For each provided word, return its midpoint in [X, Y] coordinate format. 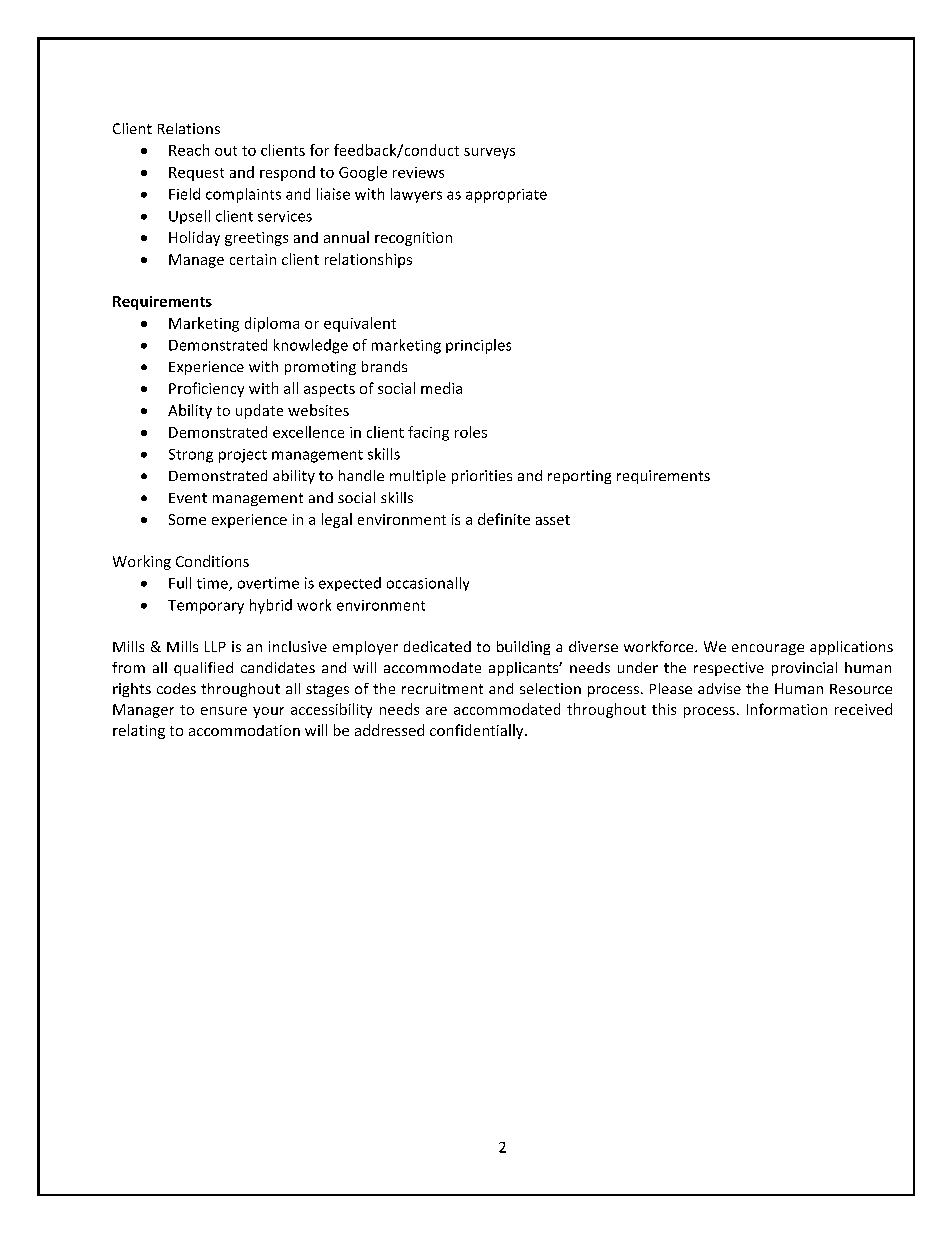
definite [504, 519]
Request [196, 174]
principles [478, 346]
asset [553, 520]
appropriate [506, 196]
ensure [224, 711]
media [441, 388]
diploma [272, 324]
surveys [489, 153]
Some [187, 519]
